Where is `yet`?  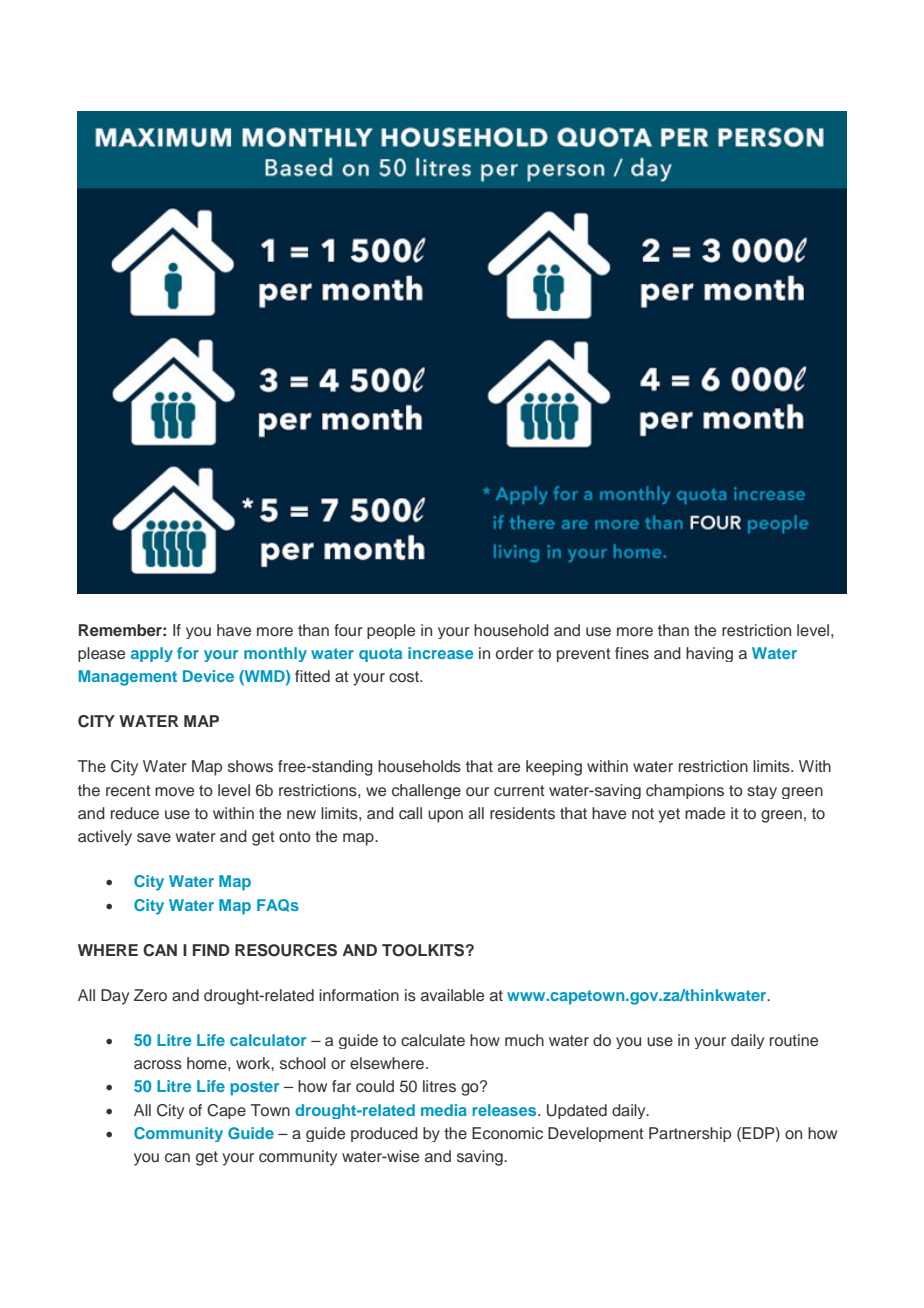 yet is located at coordinates (669, 815).
